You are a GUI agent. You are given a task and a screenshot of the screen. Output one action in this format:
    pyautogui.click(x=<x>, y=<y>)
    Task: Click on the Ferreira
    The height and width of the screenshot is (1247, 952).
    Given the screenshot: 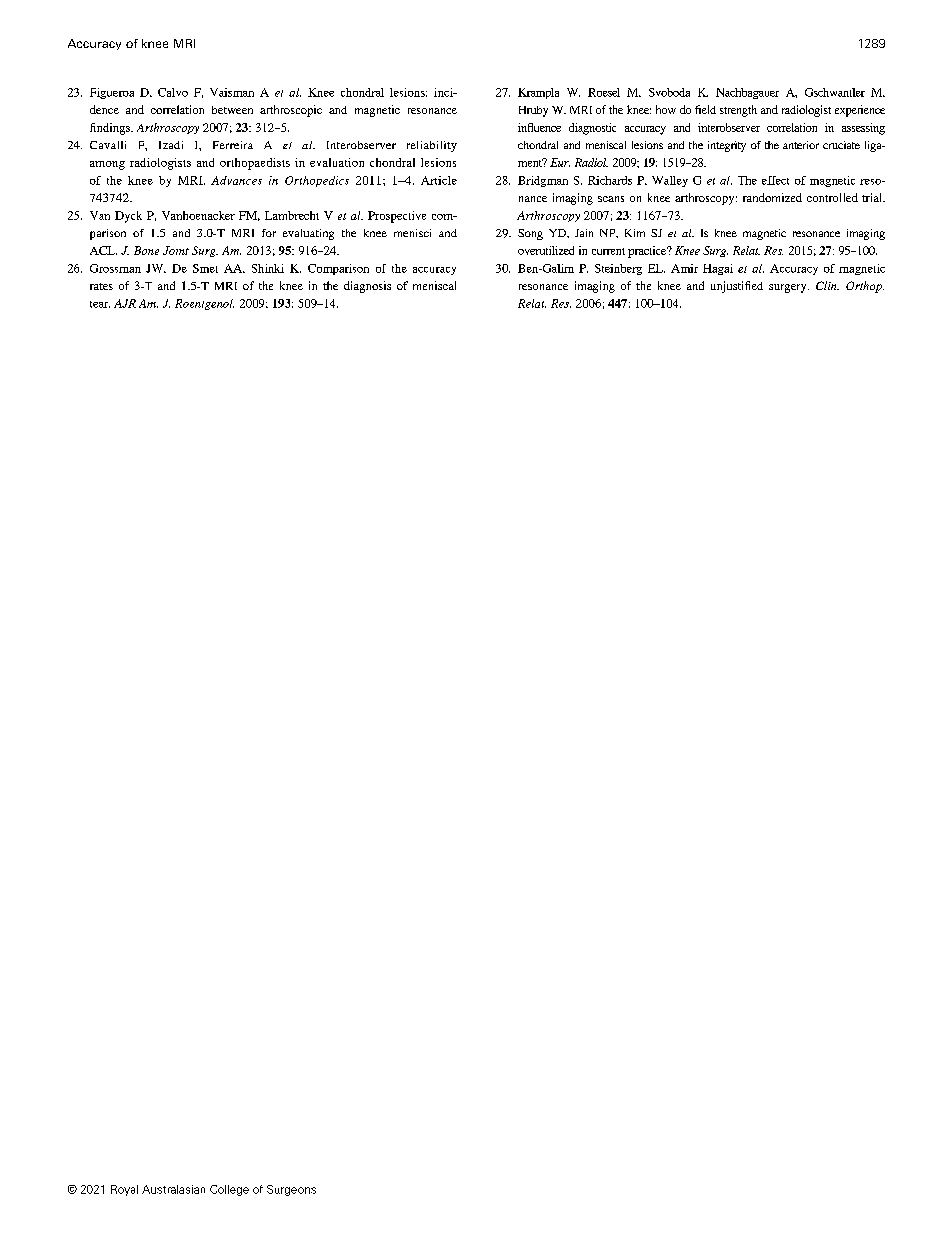 What is the action you would take?
    pyautogui.click(x=233, y=145)
